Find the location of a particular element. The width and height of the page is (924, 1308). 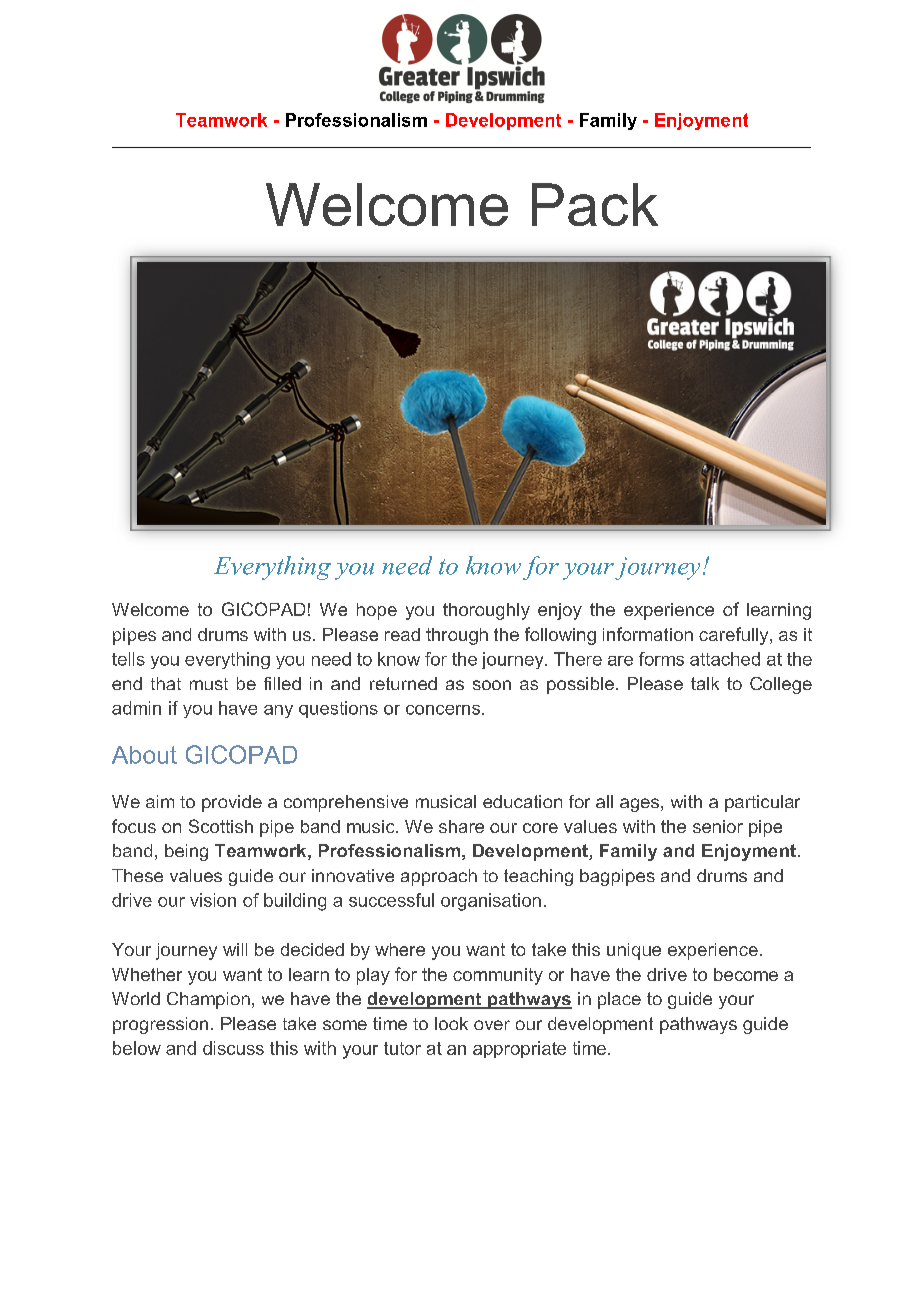

information is located at coordinates (648, 634).
